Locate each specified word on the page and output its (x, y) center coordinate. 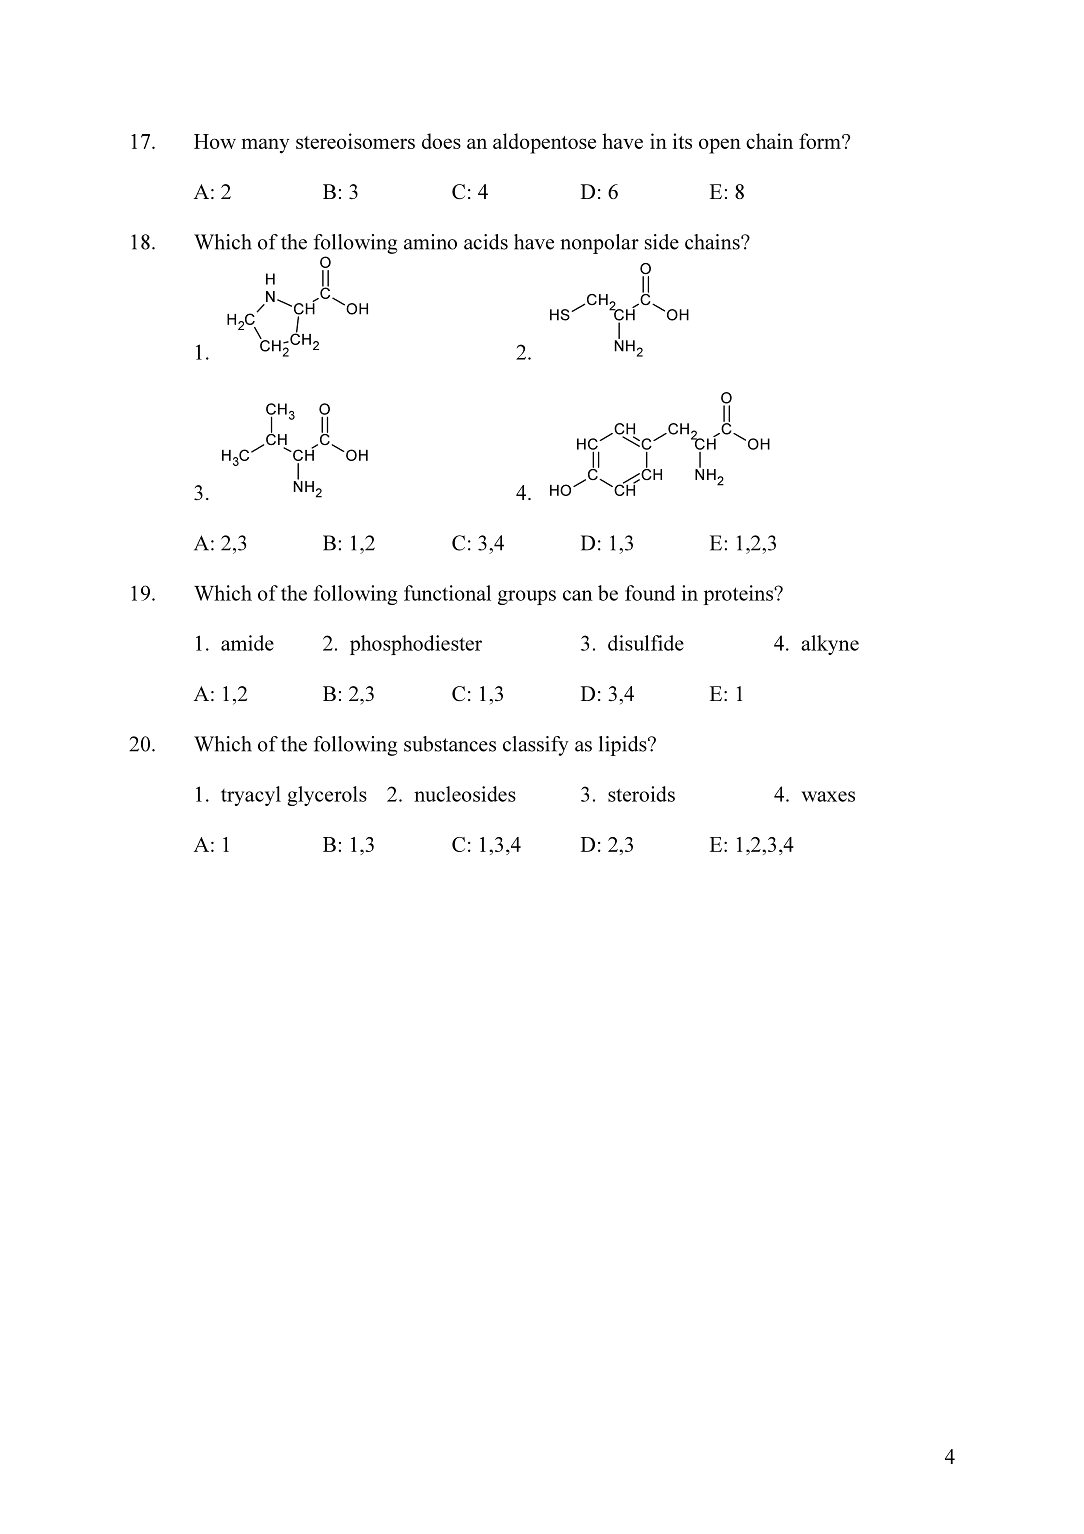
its (682, 141)
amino (430, 242)
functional (447, 593)
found (650, 593)
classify (536, 746)
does (441, 141)
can (578, 595)
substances (450, 744)
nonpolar (599, 244)
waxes (828, 796)
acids (486, 242)
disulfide (646, 643)
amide (247, 643)
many (265, 146)
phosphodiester (416, 645)
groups (527, 597)
